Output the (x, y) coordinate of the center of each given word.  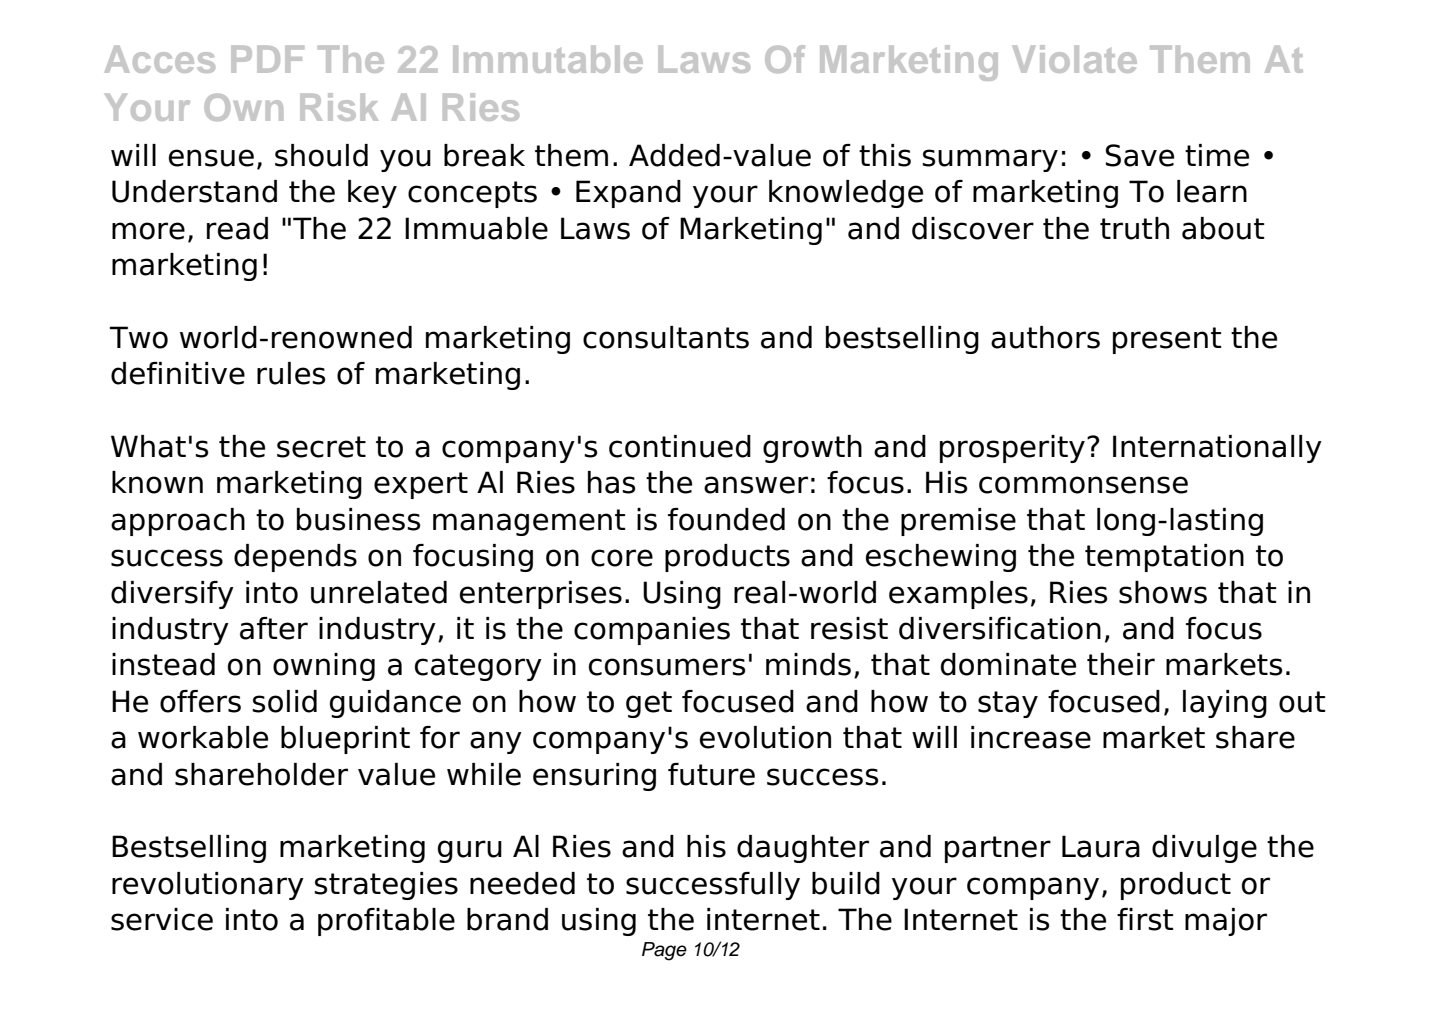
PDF (267, 59)
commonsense (1083, 485)
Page (664, 951)
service (162, 919)
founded (726, 519)
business (358, 519)
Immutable (548, 59)
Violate (1075, 59)
